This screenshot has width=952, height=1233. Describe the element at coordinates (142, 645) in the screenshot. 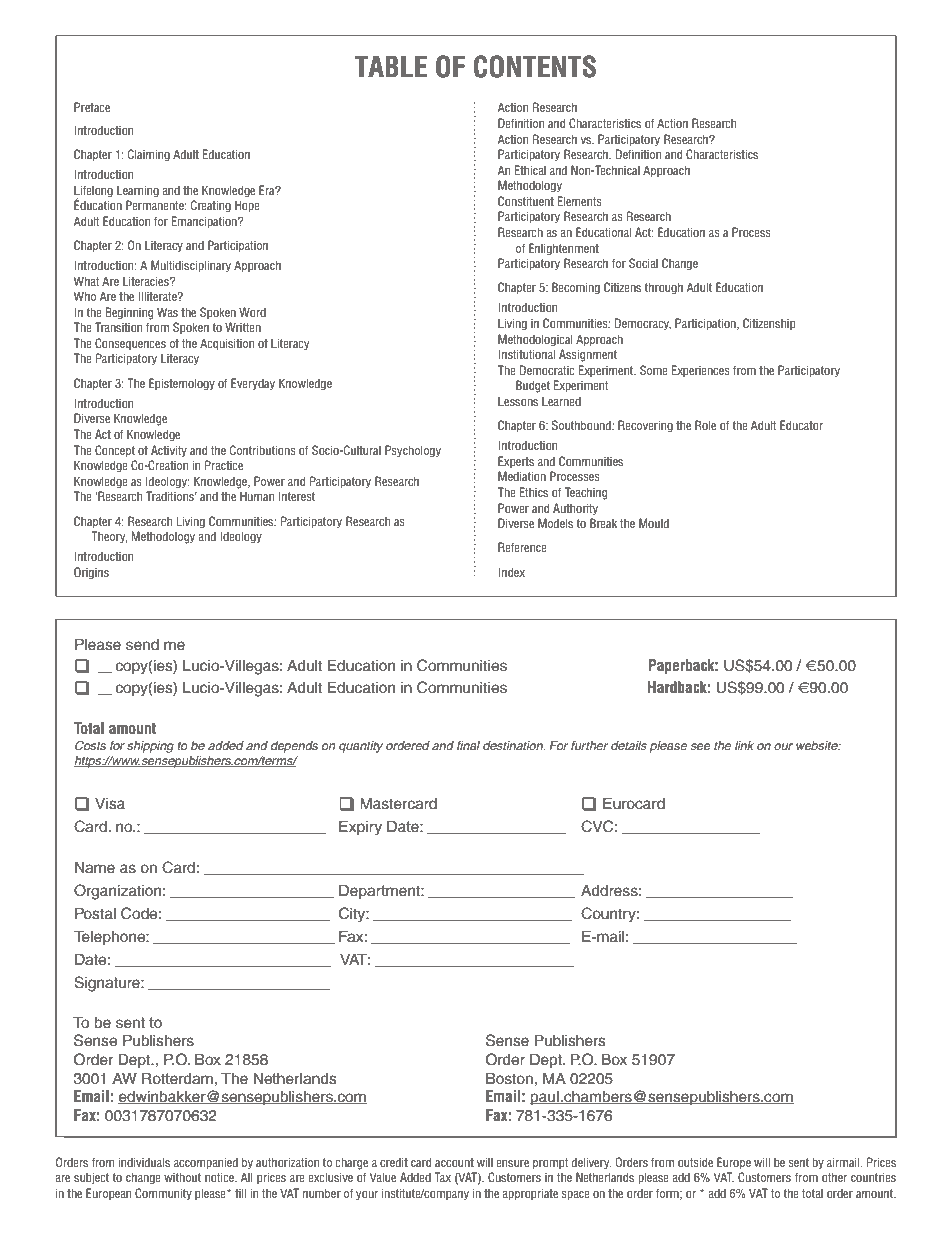

I see `send` at that location.
